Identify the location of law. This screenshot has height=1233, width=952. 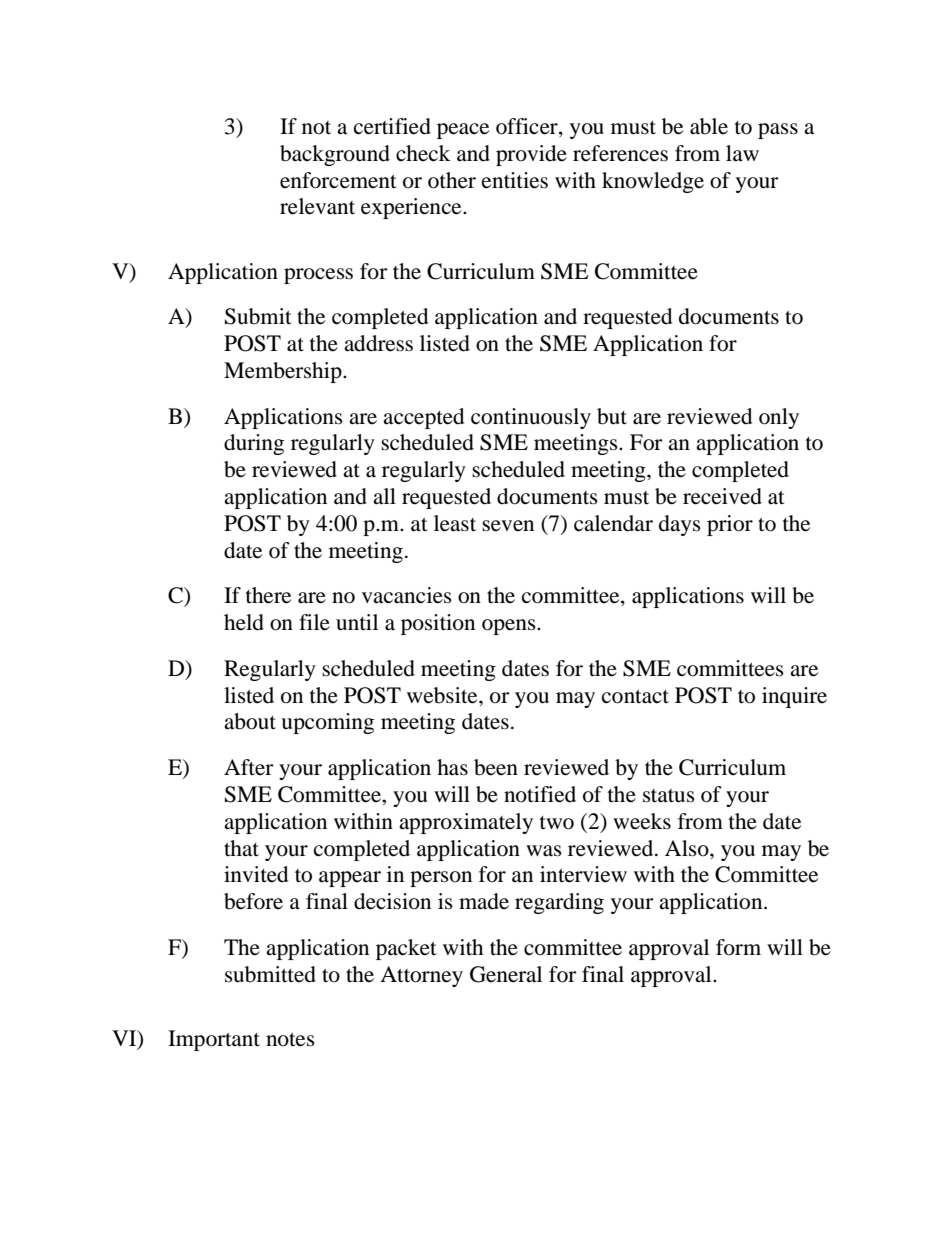
(742, 153).
